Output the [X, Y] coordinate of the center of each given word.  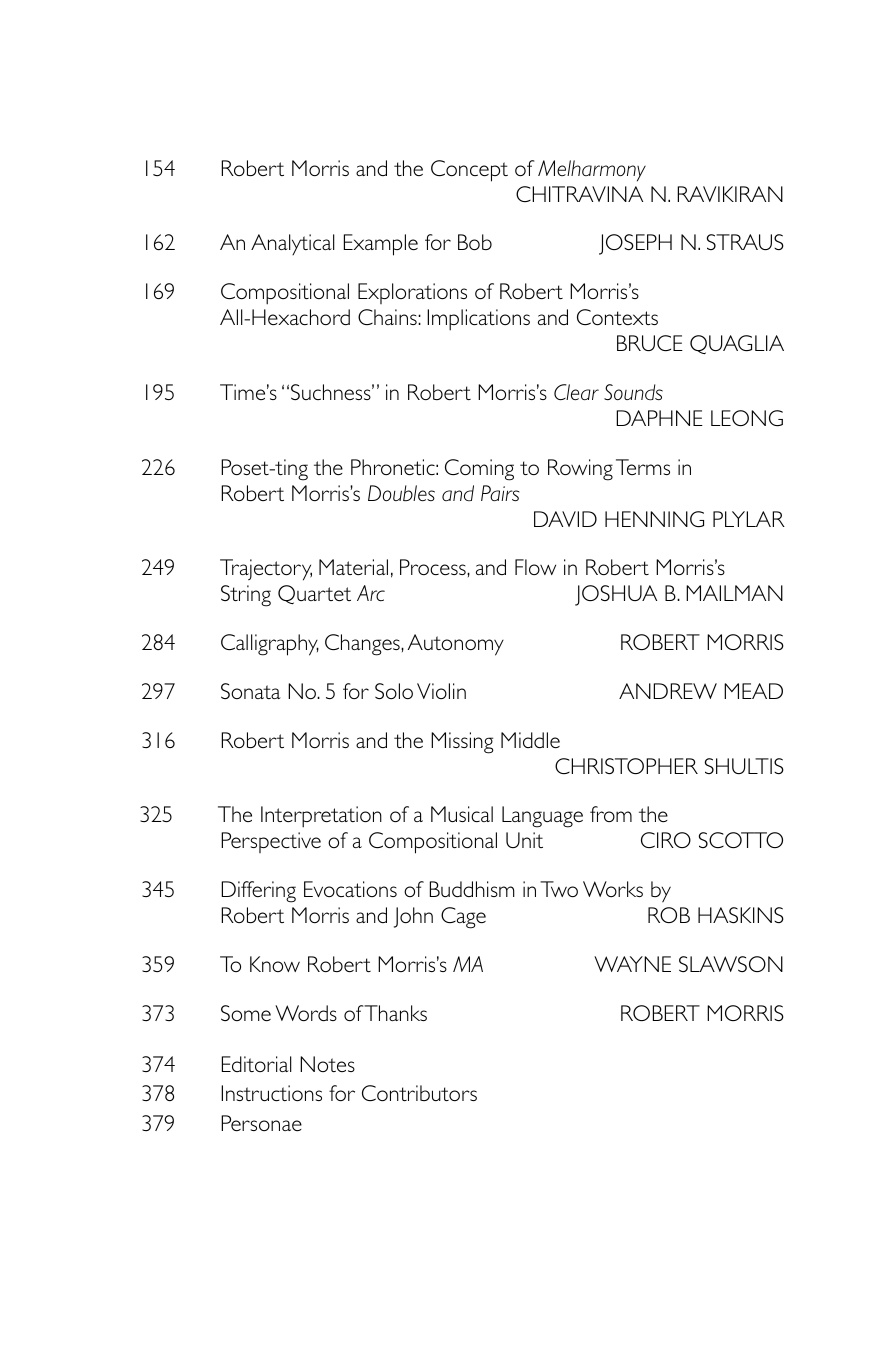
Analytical [293, 244]
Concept [469, 171]
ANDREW [668, 691]
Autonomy [456, 645]
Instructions [271, 1093]
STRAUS [745, 242]
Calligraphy [270, 645]
